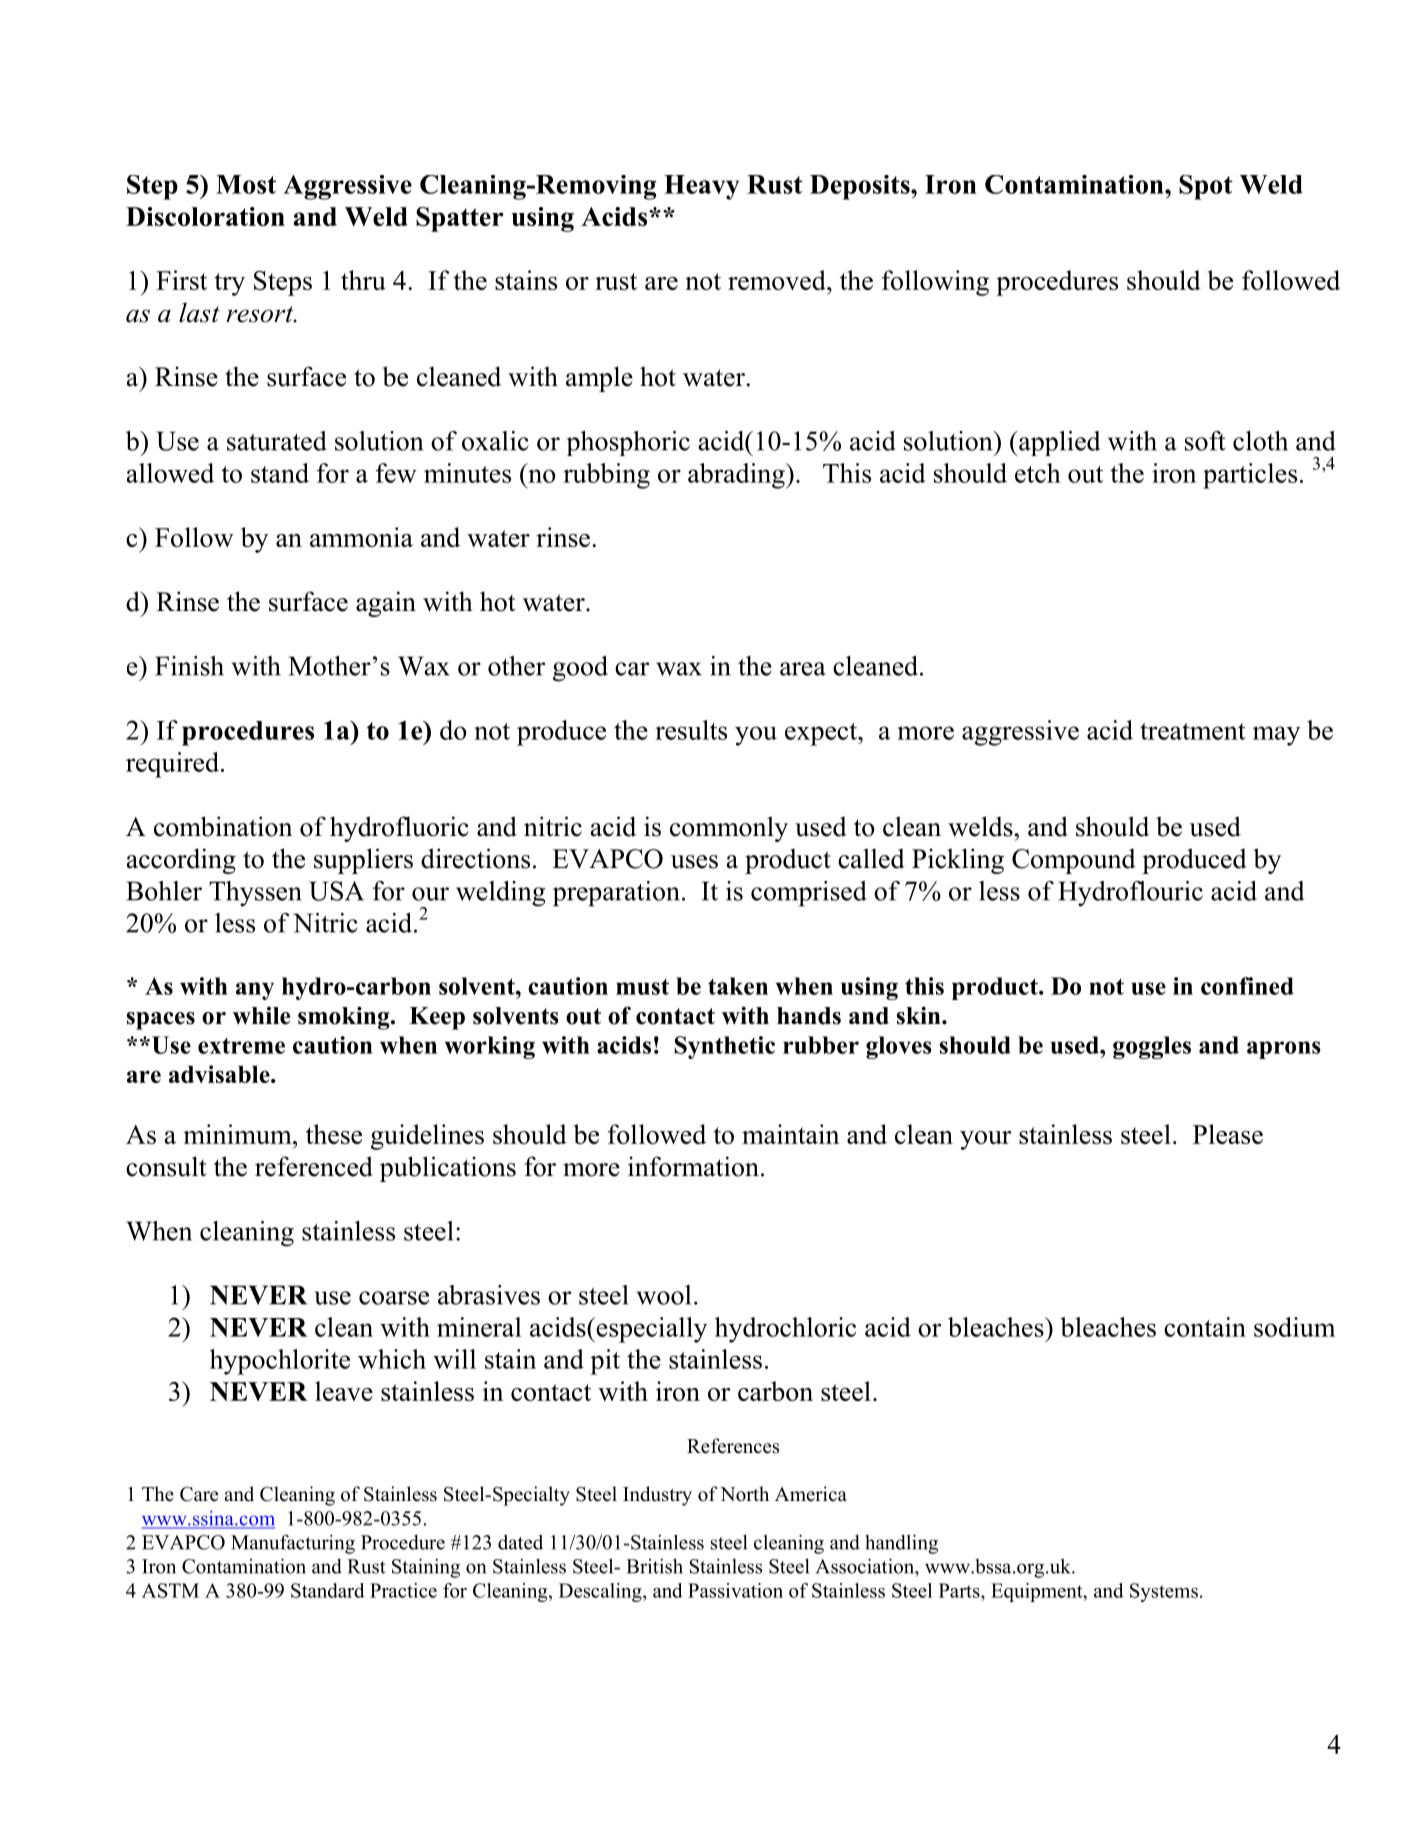  What do you see at coordinates (693, 1166) in the screenshot?
I see `information` at bounding box center [693, 1166].
